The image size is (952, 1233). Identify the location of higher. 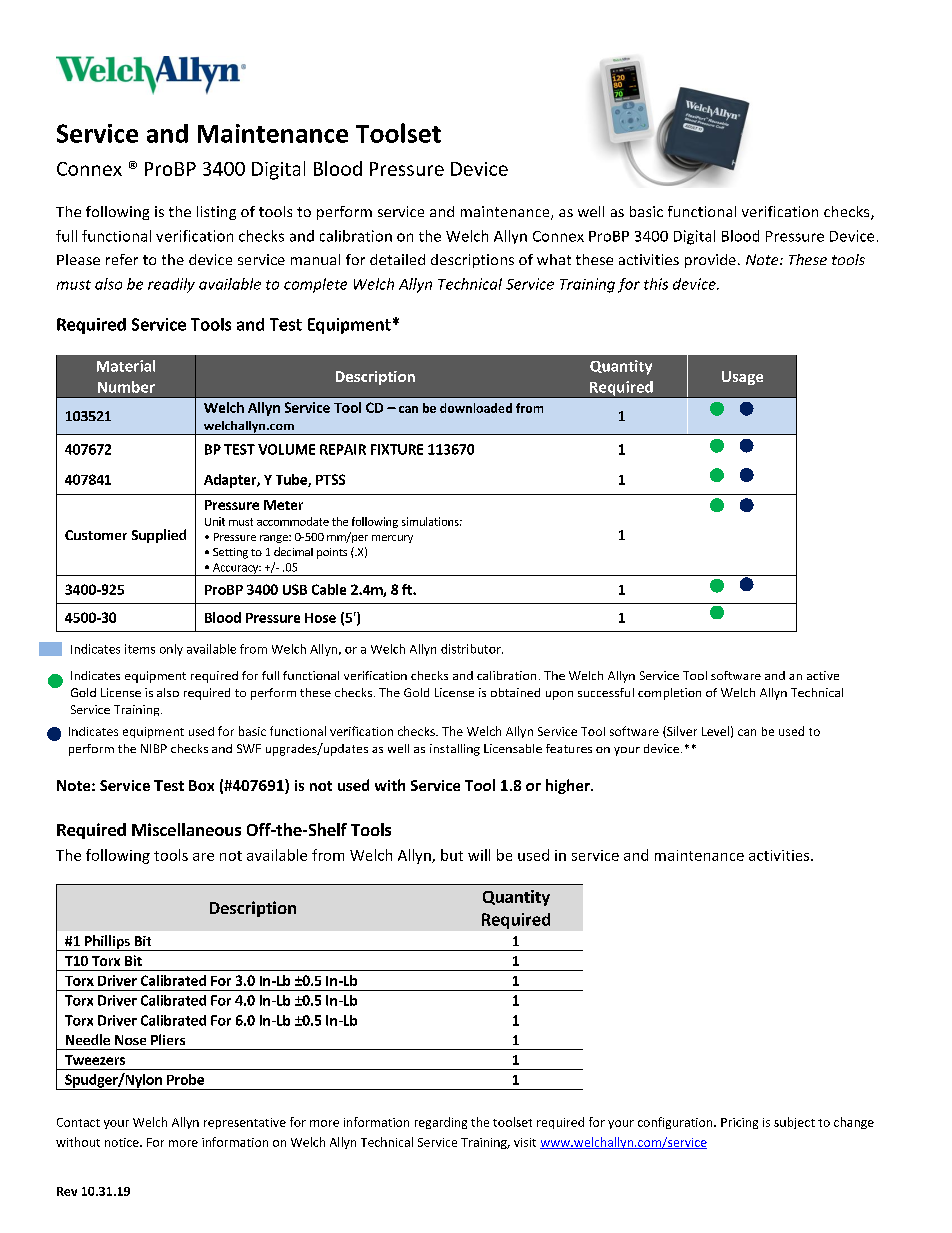
(569, 786).
